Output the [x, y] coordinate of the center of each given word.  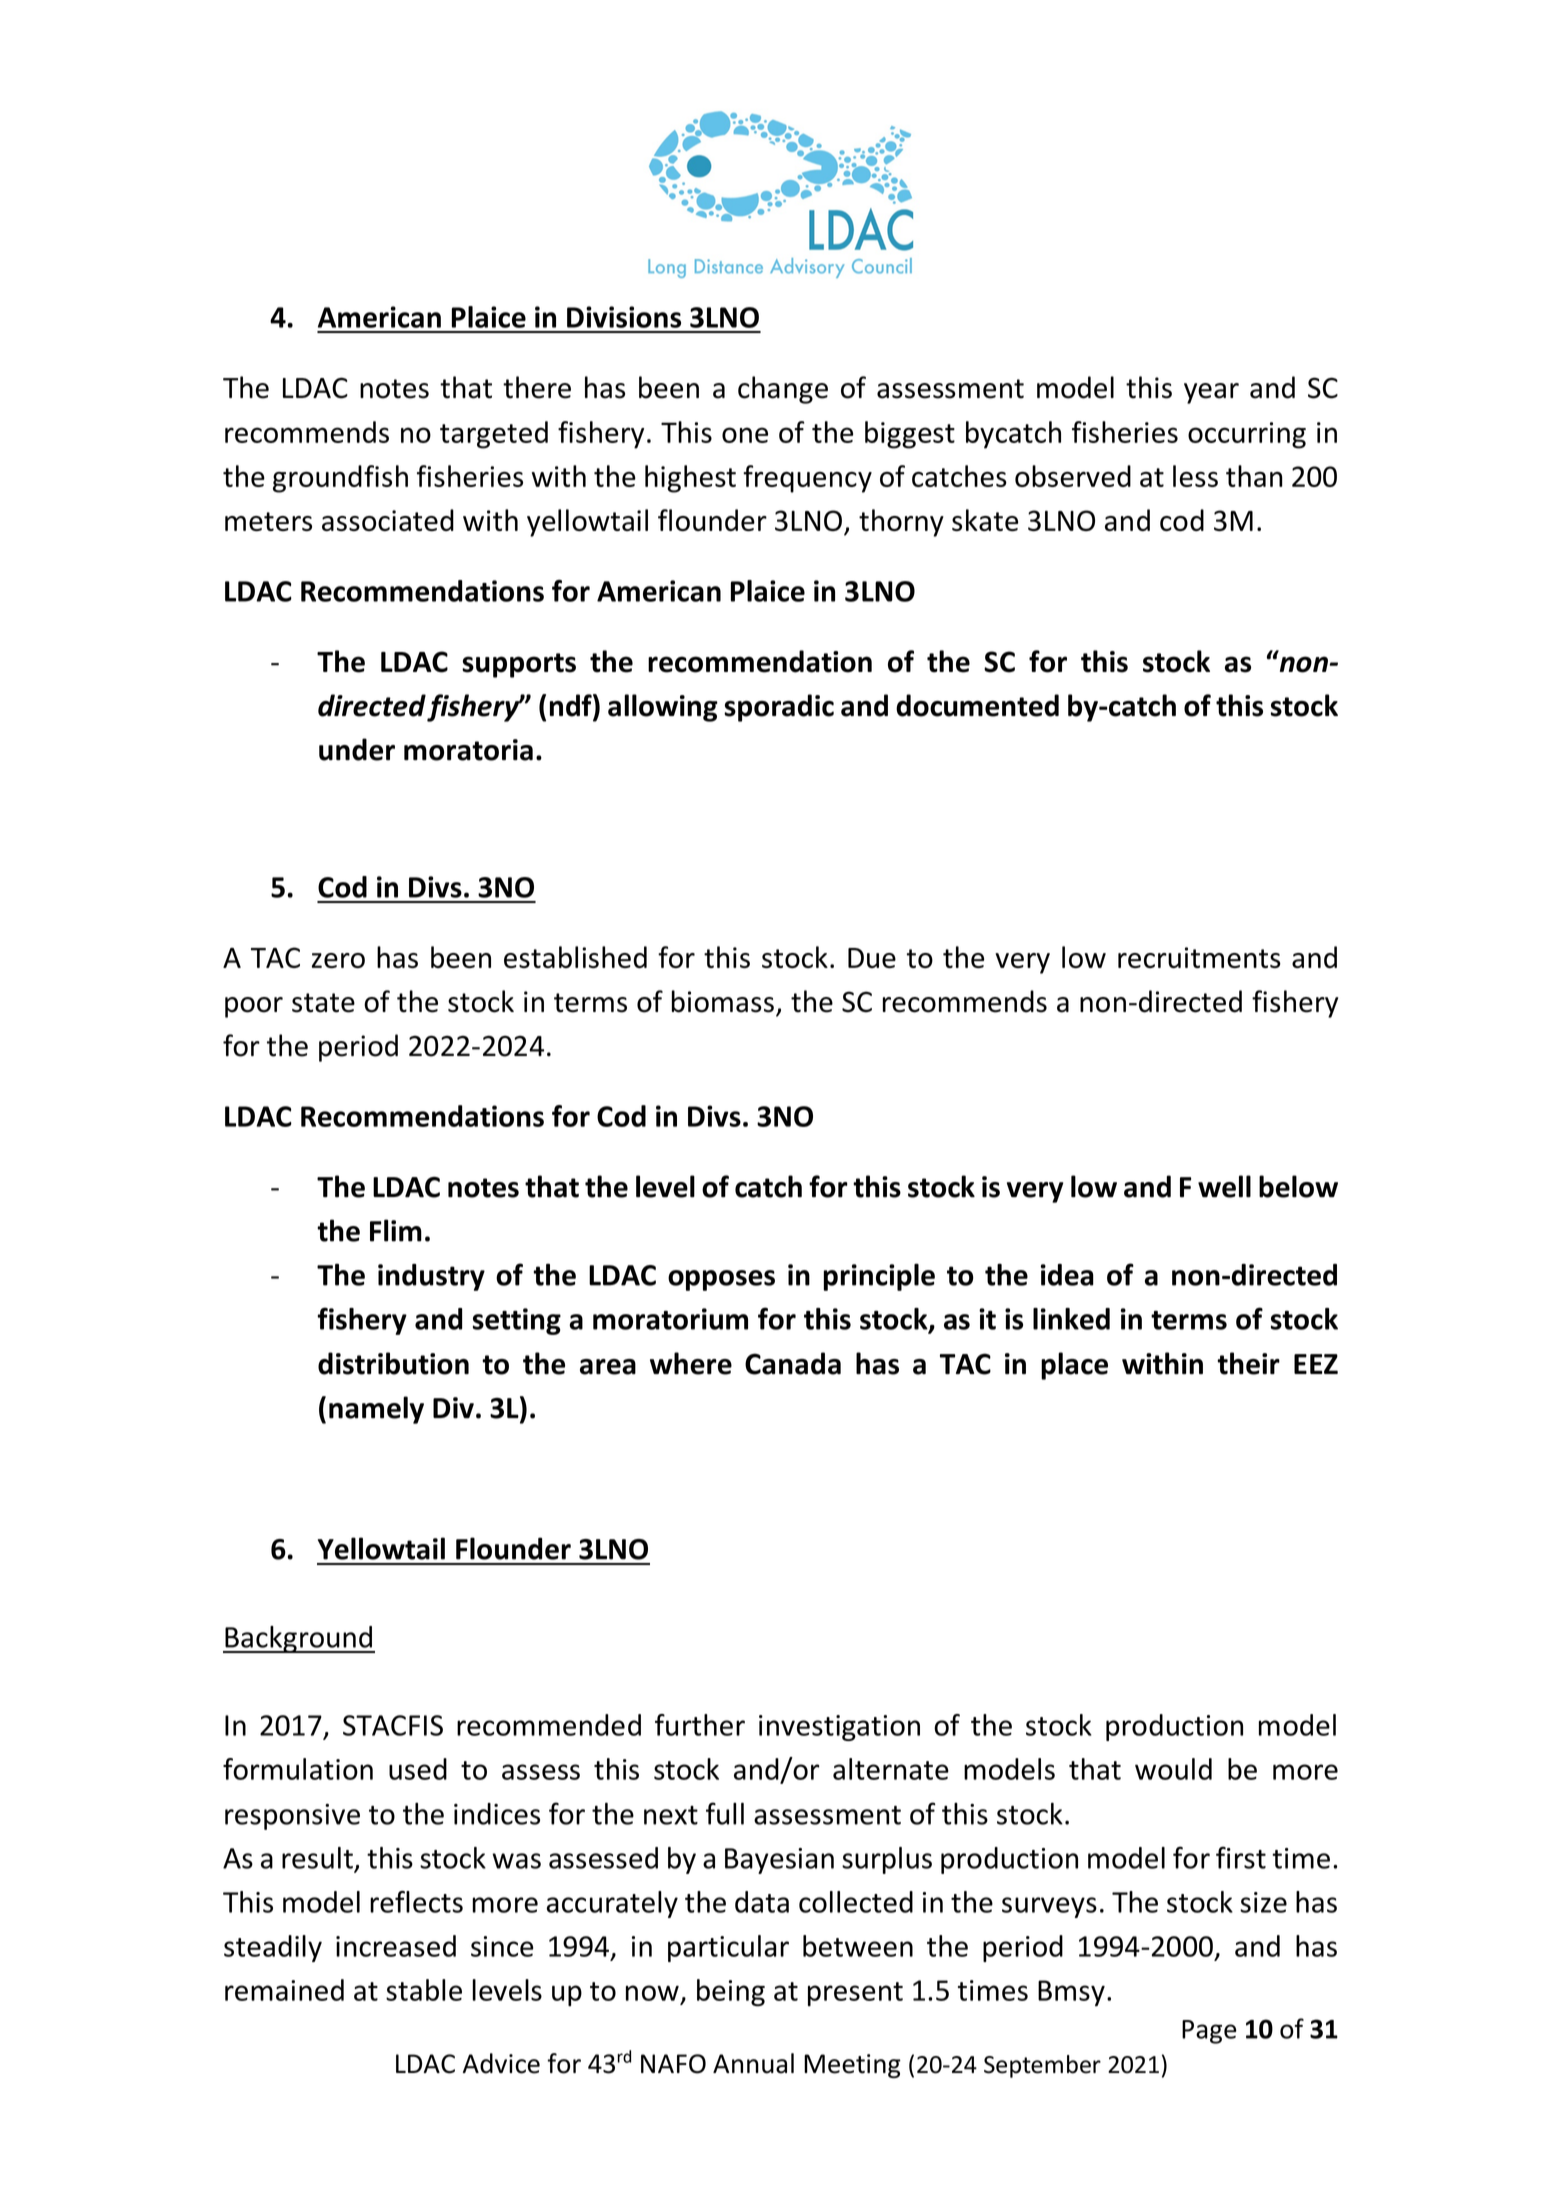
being [731, 1993]
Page [1209, 2032]
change [783, 390]
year [1211, 393]
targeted [494, 435]
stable [424, 1990]
